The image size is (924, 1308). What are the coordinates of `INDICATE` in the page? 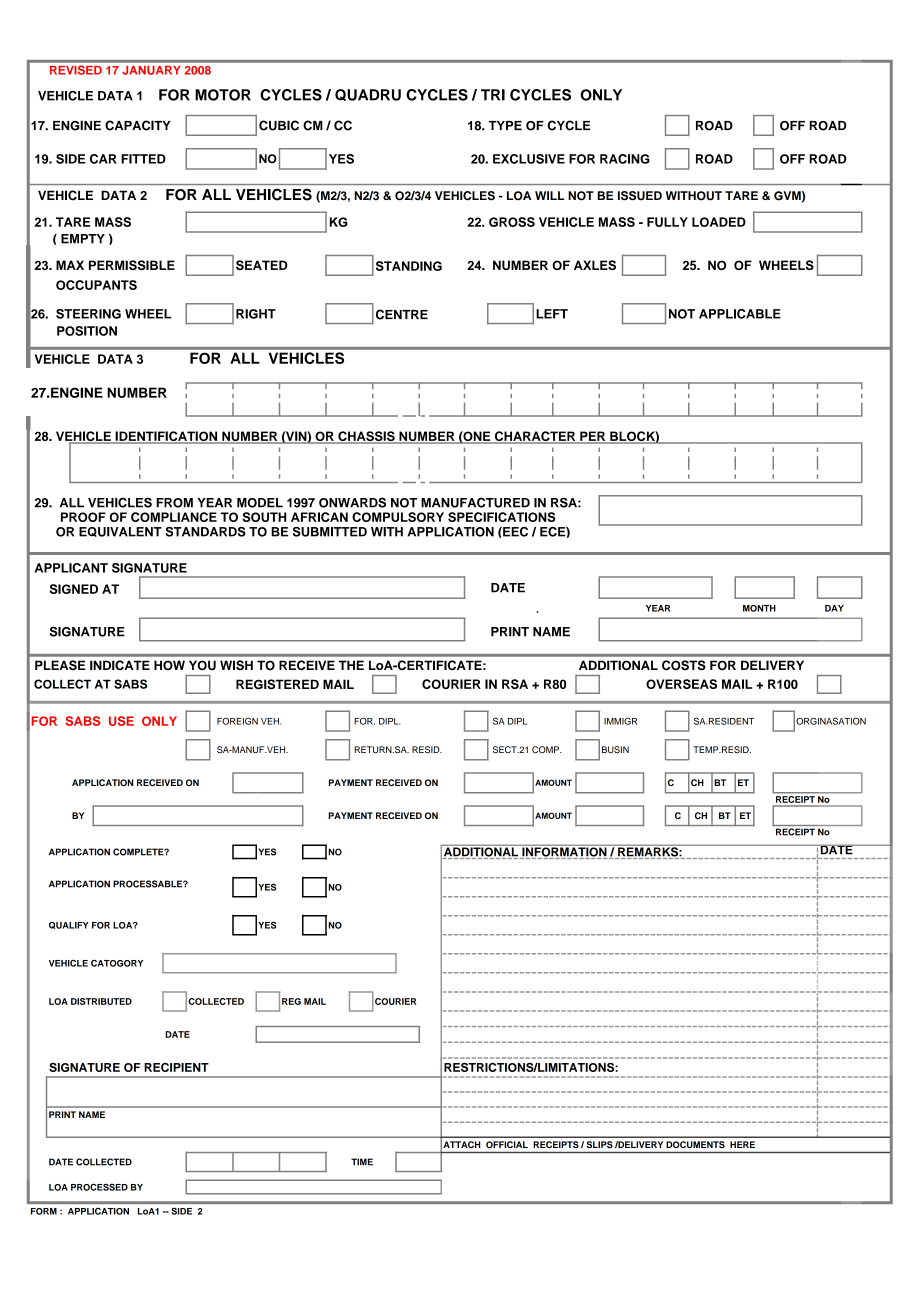 It's located at (120, 665).
